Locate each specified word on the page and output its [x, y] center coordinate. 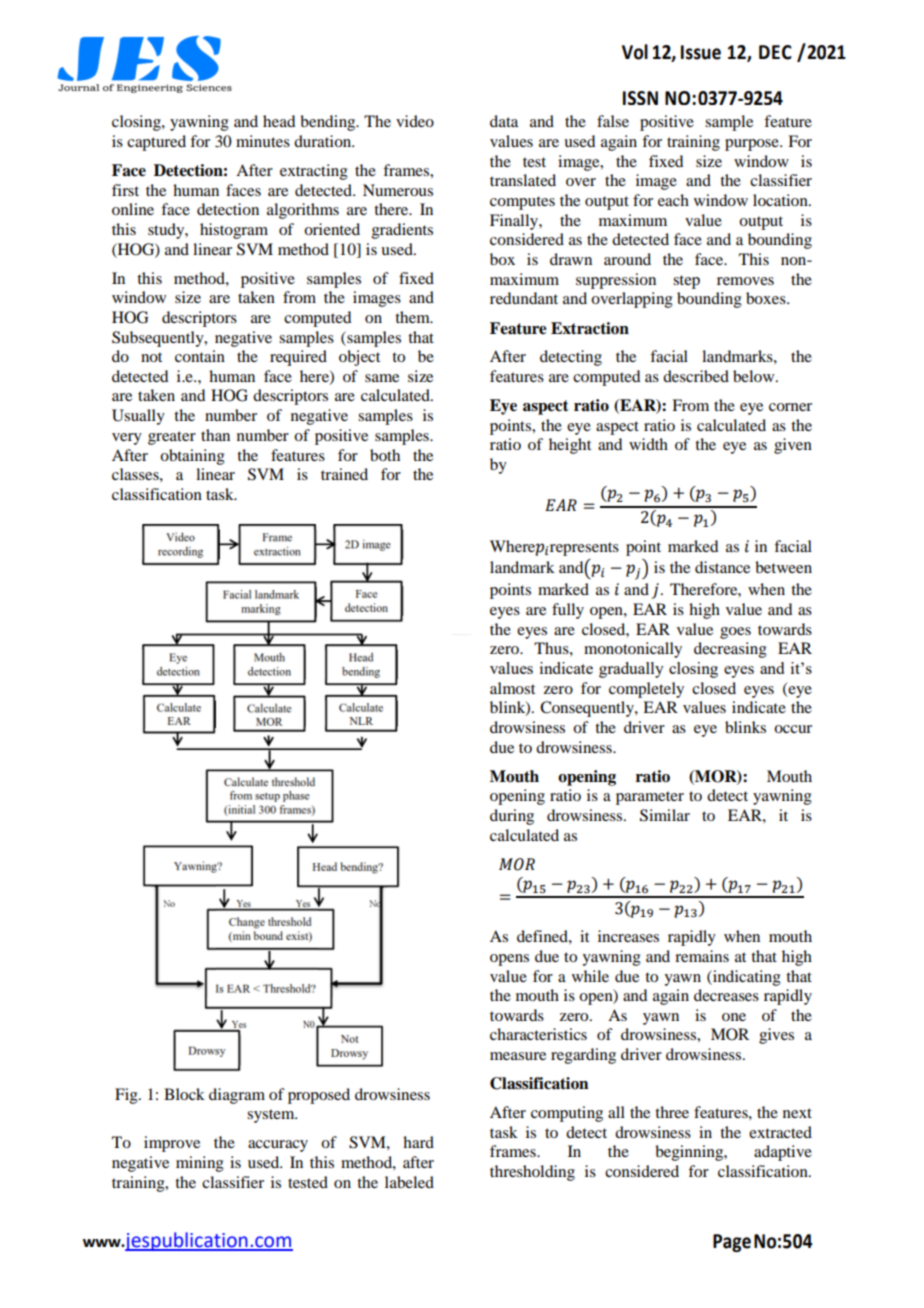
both [385, 455]
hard [418, 1142]
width [648, 444]
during [512, 817]
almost [512, 688]
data [504, 121]
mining [200, 1164]
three [672, 1112]
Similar [665, 815]
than [215, 435]
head [279, 121]
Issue [701, 52]
